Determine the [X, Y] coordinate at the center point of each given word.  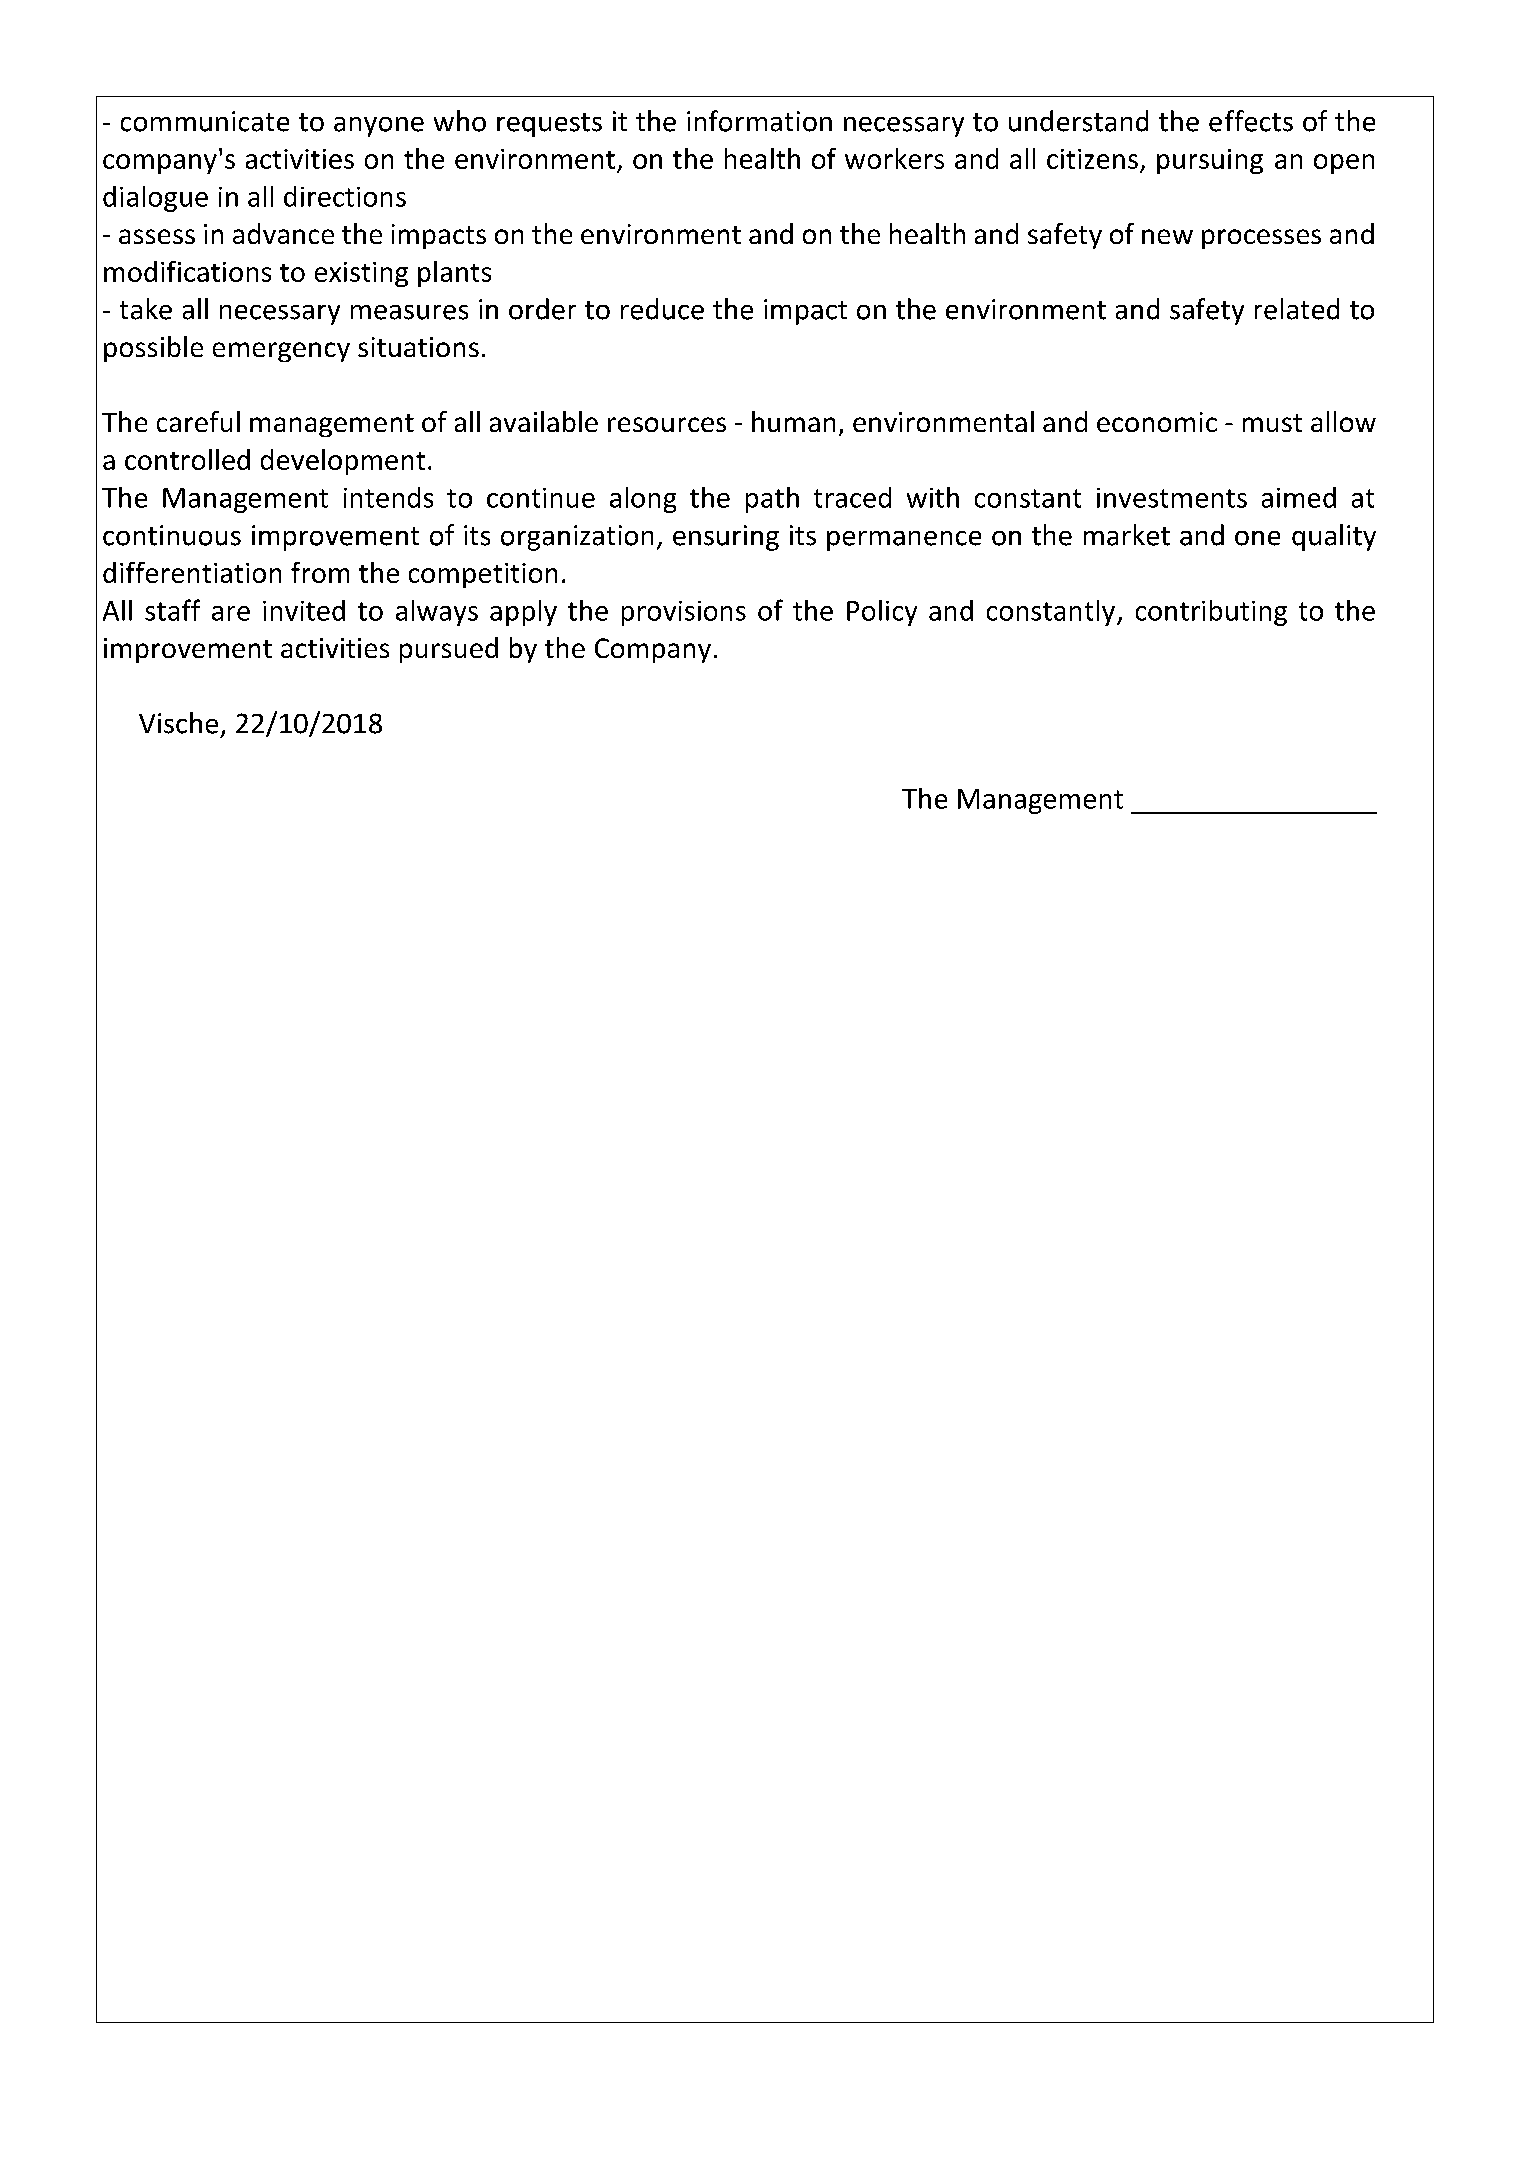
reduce [662, 309]
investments [1172, 498]
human [793, 421]
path [772, 500]
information [759, 121]
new [1167, 236]
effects [1251, 121]
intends [388, 497]
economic [1157, 422]
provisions [684, 613]
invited [304, 610]
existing [361, 274]
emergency [281, 352]
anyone [379, 127]
